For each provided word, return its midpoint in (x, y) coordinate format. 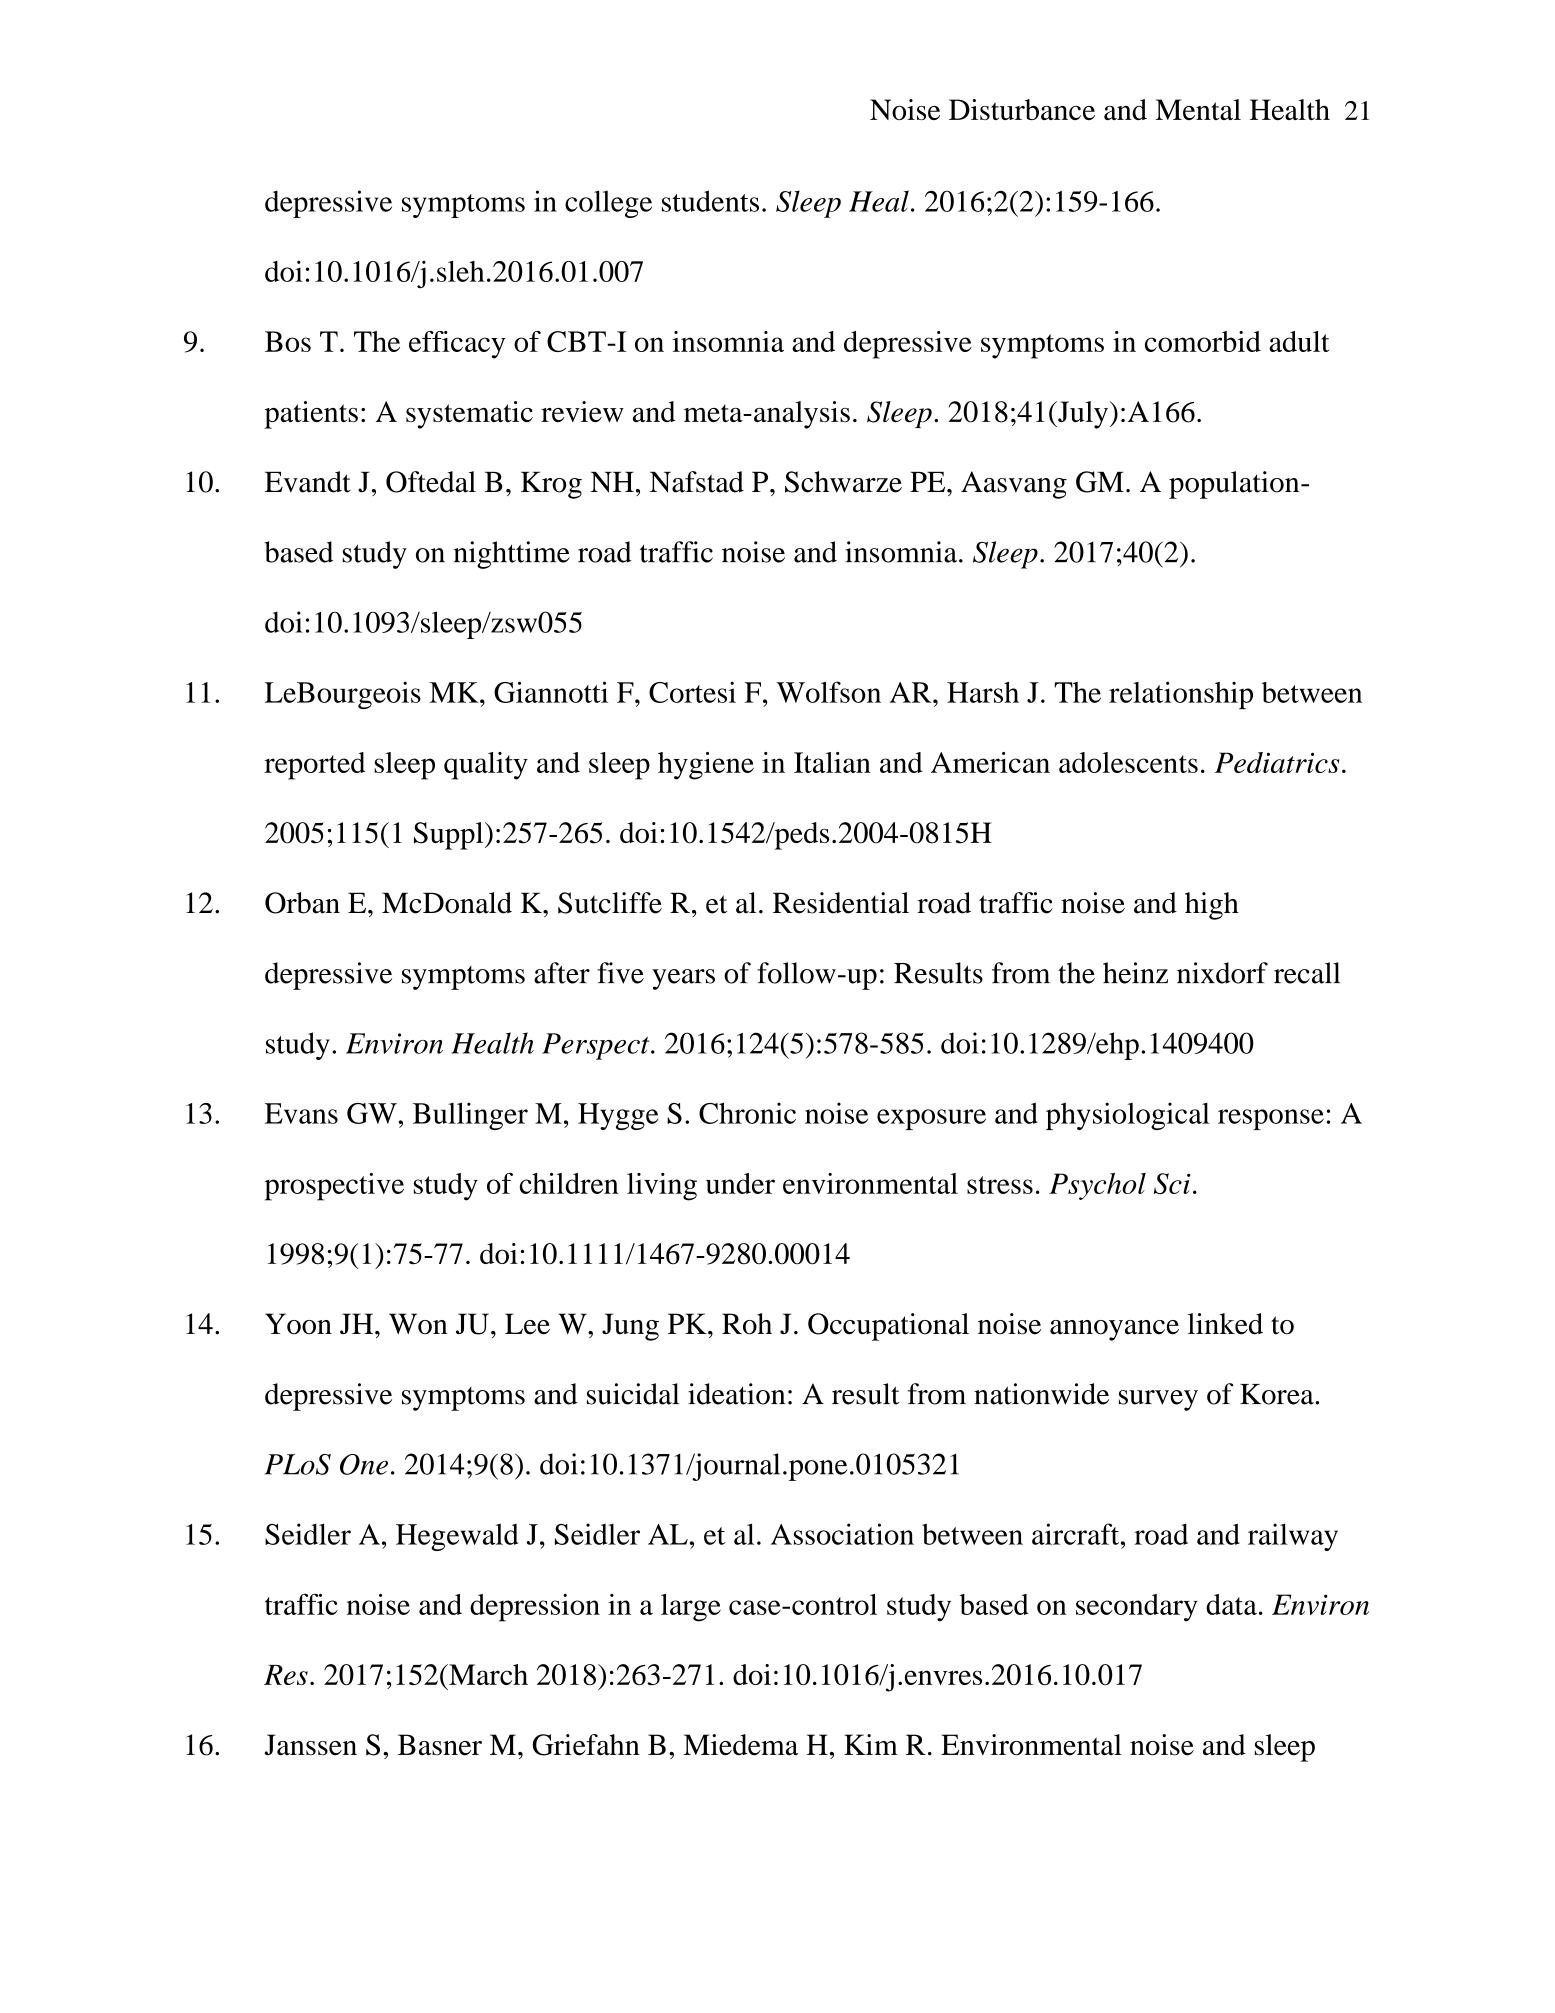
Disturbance (1022, 109)
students (710, 201)
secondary (1137, 1608)
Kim (871, 1744)
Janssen (311, 1745)
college (608, 204)
